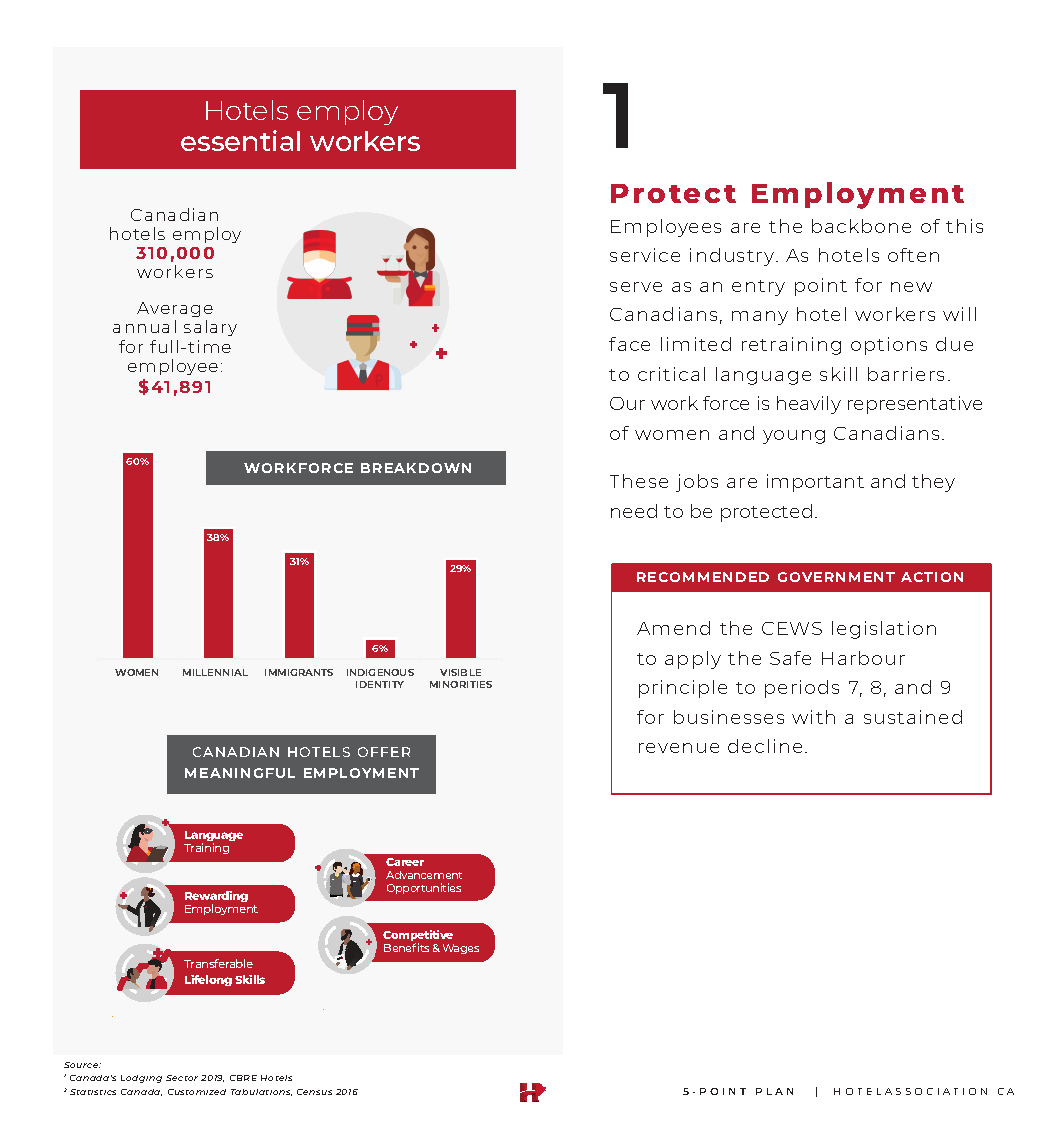 This screenshot has width=1064, height=1127. Describe the element at coordinates (215, 672) in the screenshot. I see `MILLENNIAL` at that location.
